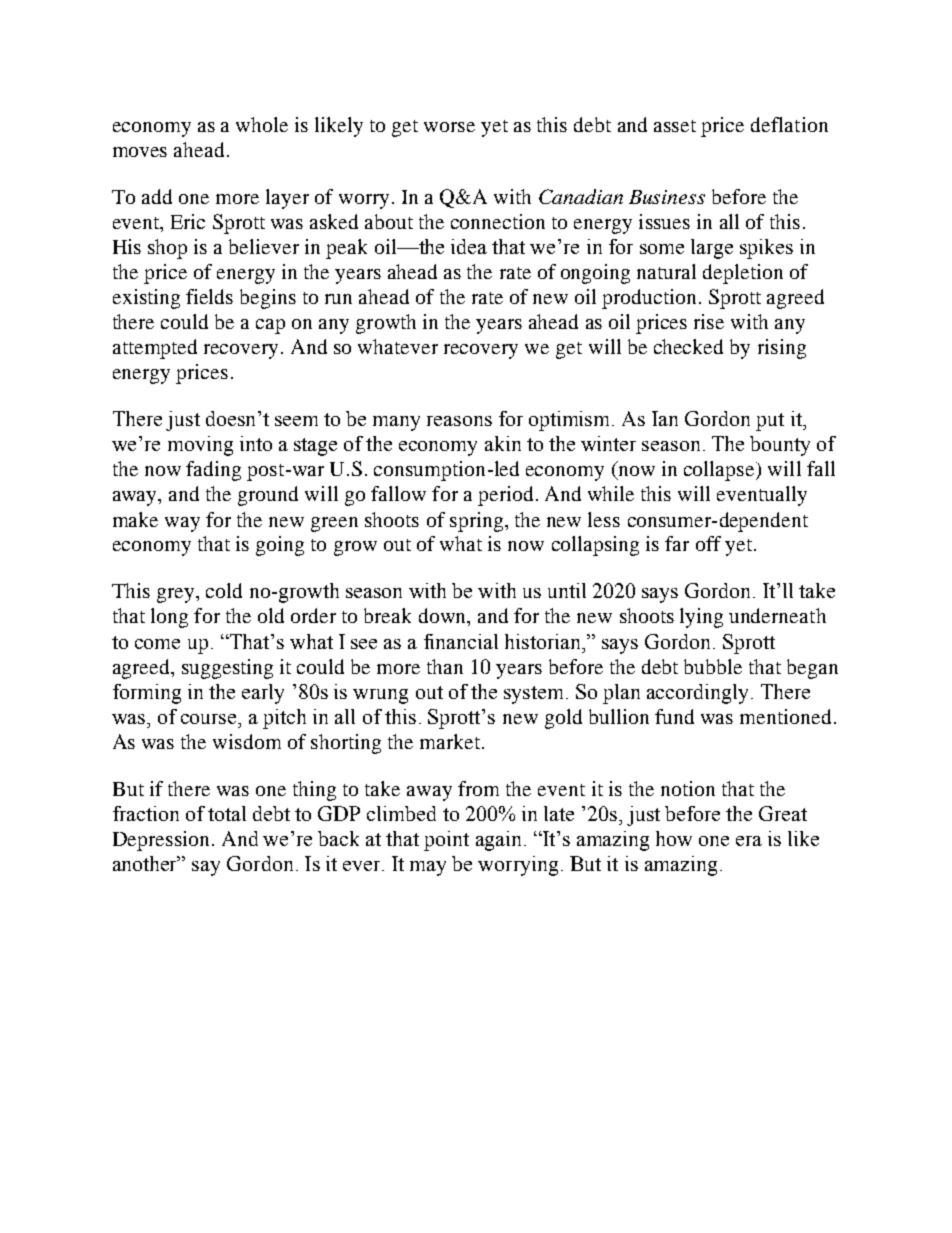 The height and width of the document is (1233, 952). What do you see at coordinates (209, 296) in the document?
I see `fields` at bounding box center [209, 296].
